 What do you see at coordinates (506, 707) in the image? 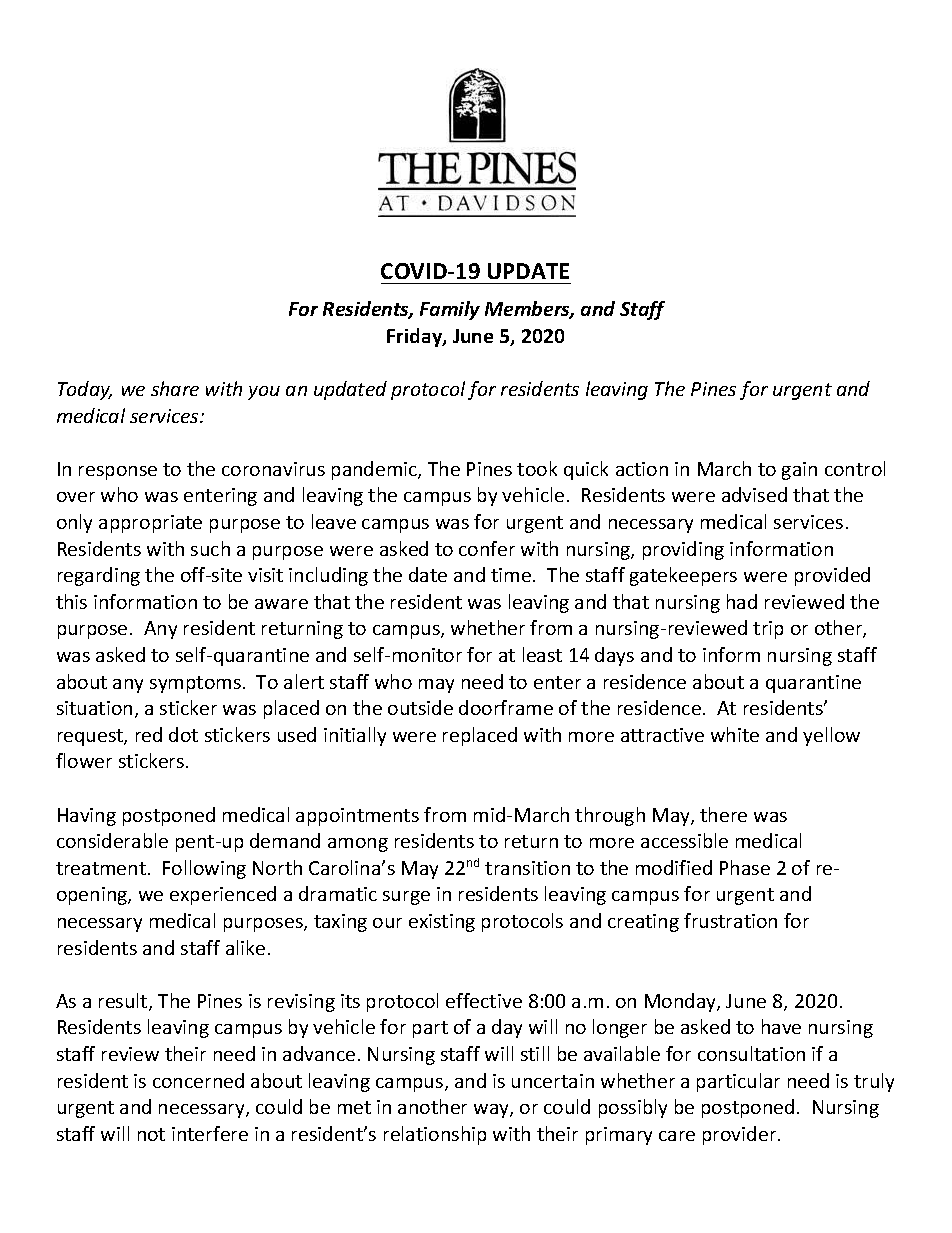
I see `doorframe` at bounding box center [506, 707].
